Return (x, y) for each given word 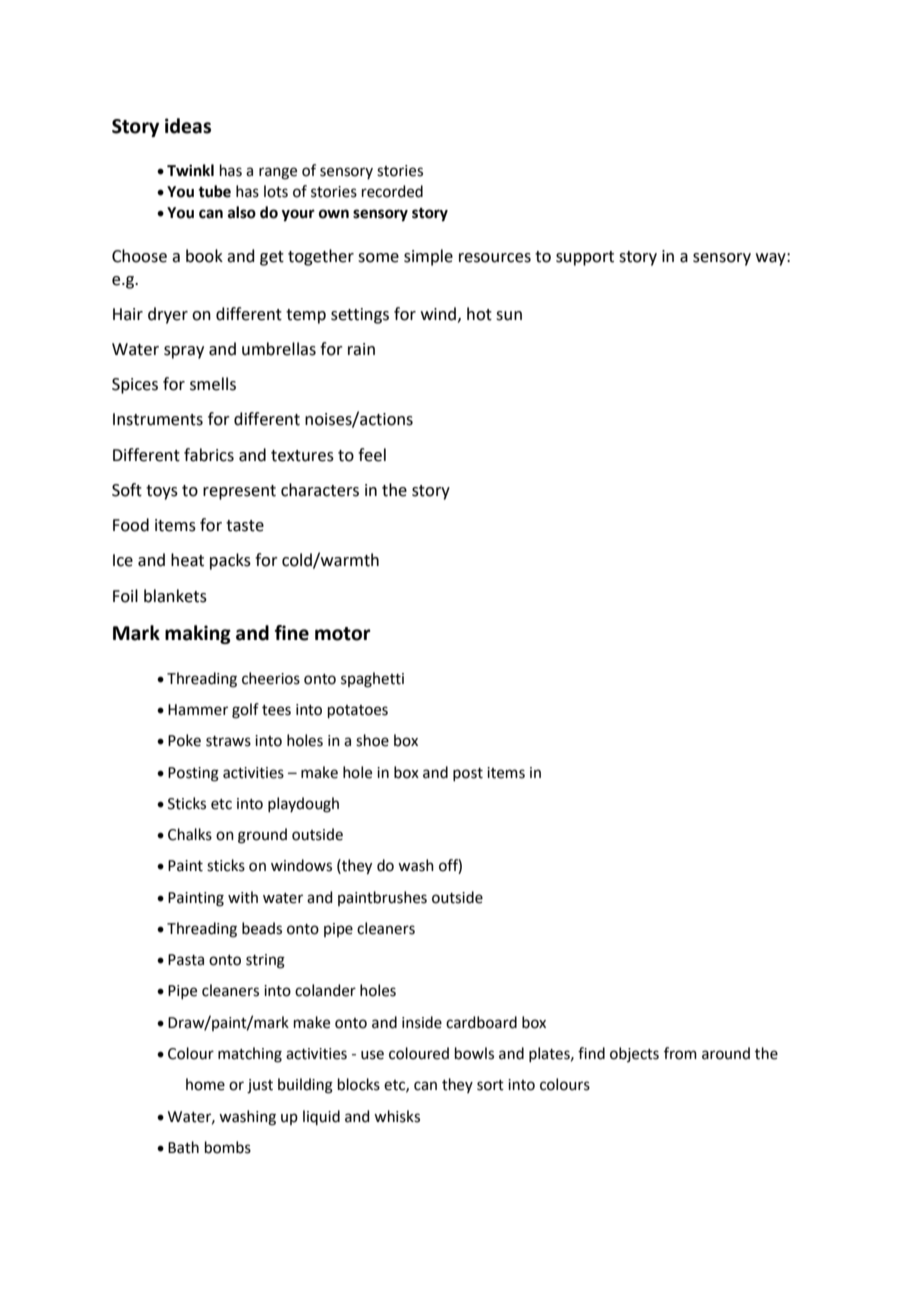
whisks (397, 1116)
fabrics (209, 455)
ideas (188, 126)
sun (509, 316)
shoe (372, 740)
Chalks (190, 834)
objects (634, 1054)
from (680, 1053)
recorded (392, 191)
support (585, 258)
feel (372, 455)
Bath (183, 1147)
